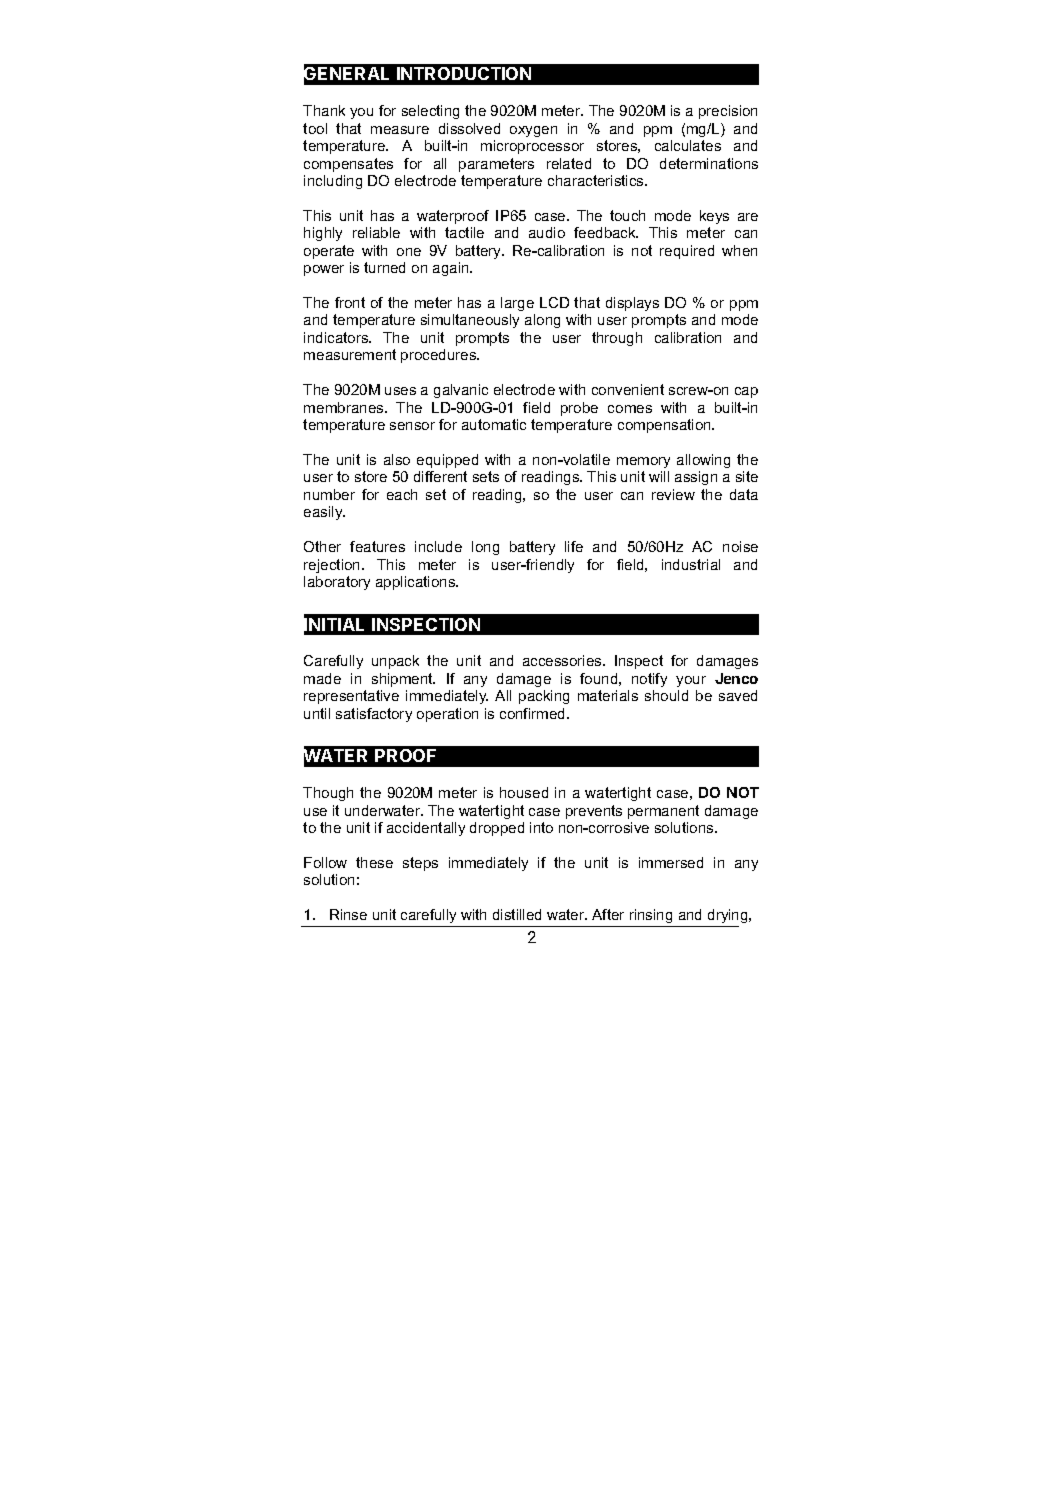 The height and width of the image is (1502, 1062). What do you see at coordinates (377, 546) in the image?
I see `features` at bounding box center [377, 546].
